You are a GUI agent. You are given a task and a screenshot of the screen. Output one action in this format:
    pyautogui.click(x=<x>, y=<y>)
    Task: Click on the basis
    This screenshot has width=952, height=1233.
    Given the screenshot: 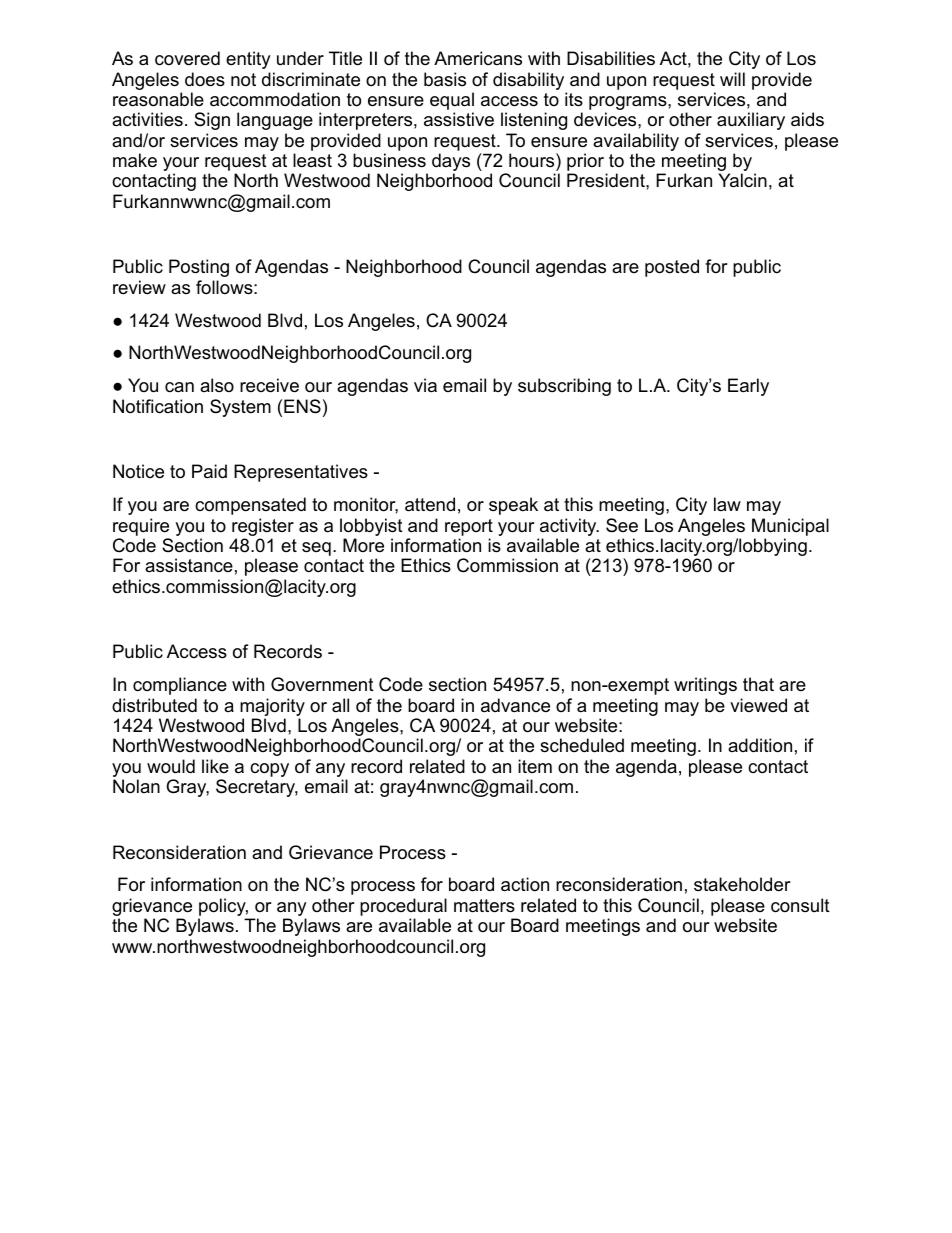 What is the action you would take?
    pyautogui.click(x=445, y=79)
